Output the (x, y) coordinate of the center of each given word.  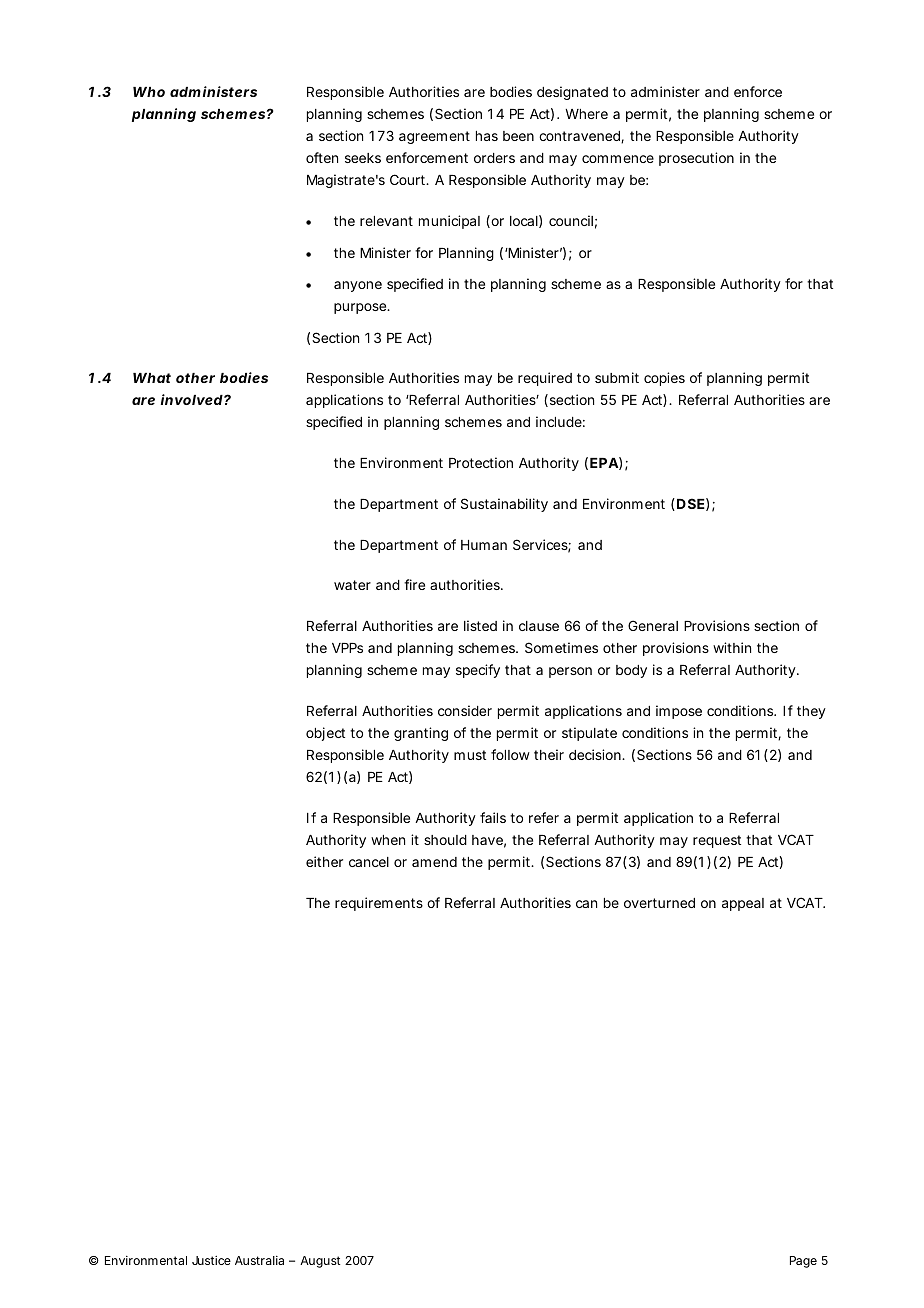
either (324, 861)
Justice (211, 1260)
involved (192, 399)
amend (434, 862)
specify (478, 671)
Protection (481, 462)
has (487, 136)
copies (664, 379)
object (325, 734)
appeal (743, 904)
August (320, 1262)
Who (149, 92)
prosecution (696, 159)
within (732, 647)
